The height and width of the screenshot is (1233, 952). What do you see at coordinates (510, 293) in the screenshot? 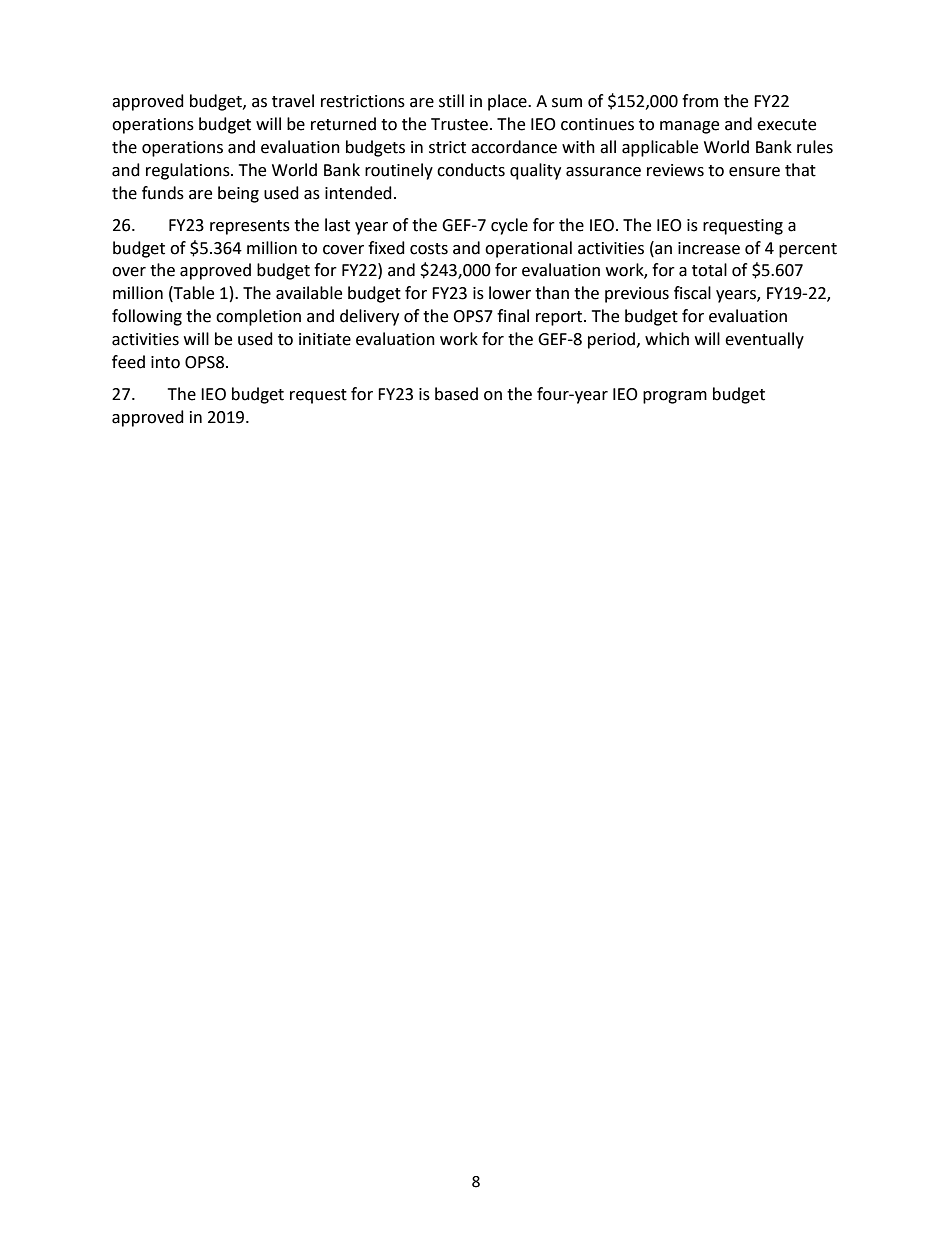
I see `lower` at bounding box center [510, 293].
